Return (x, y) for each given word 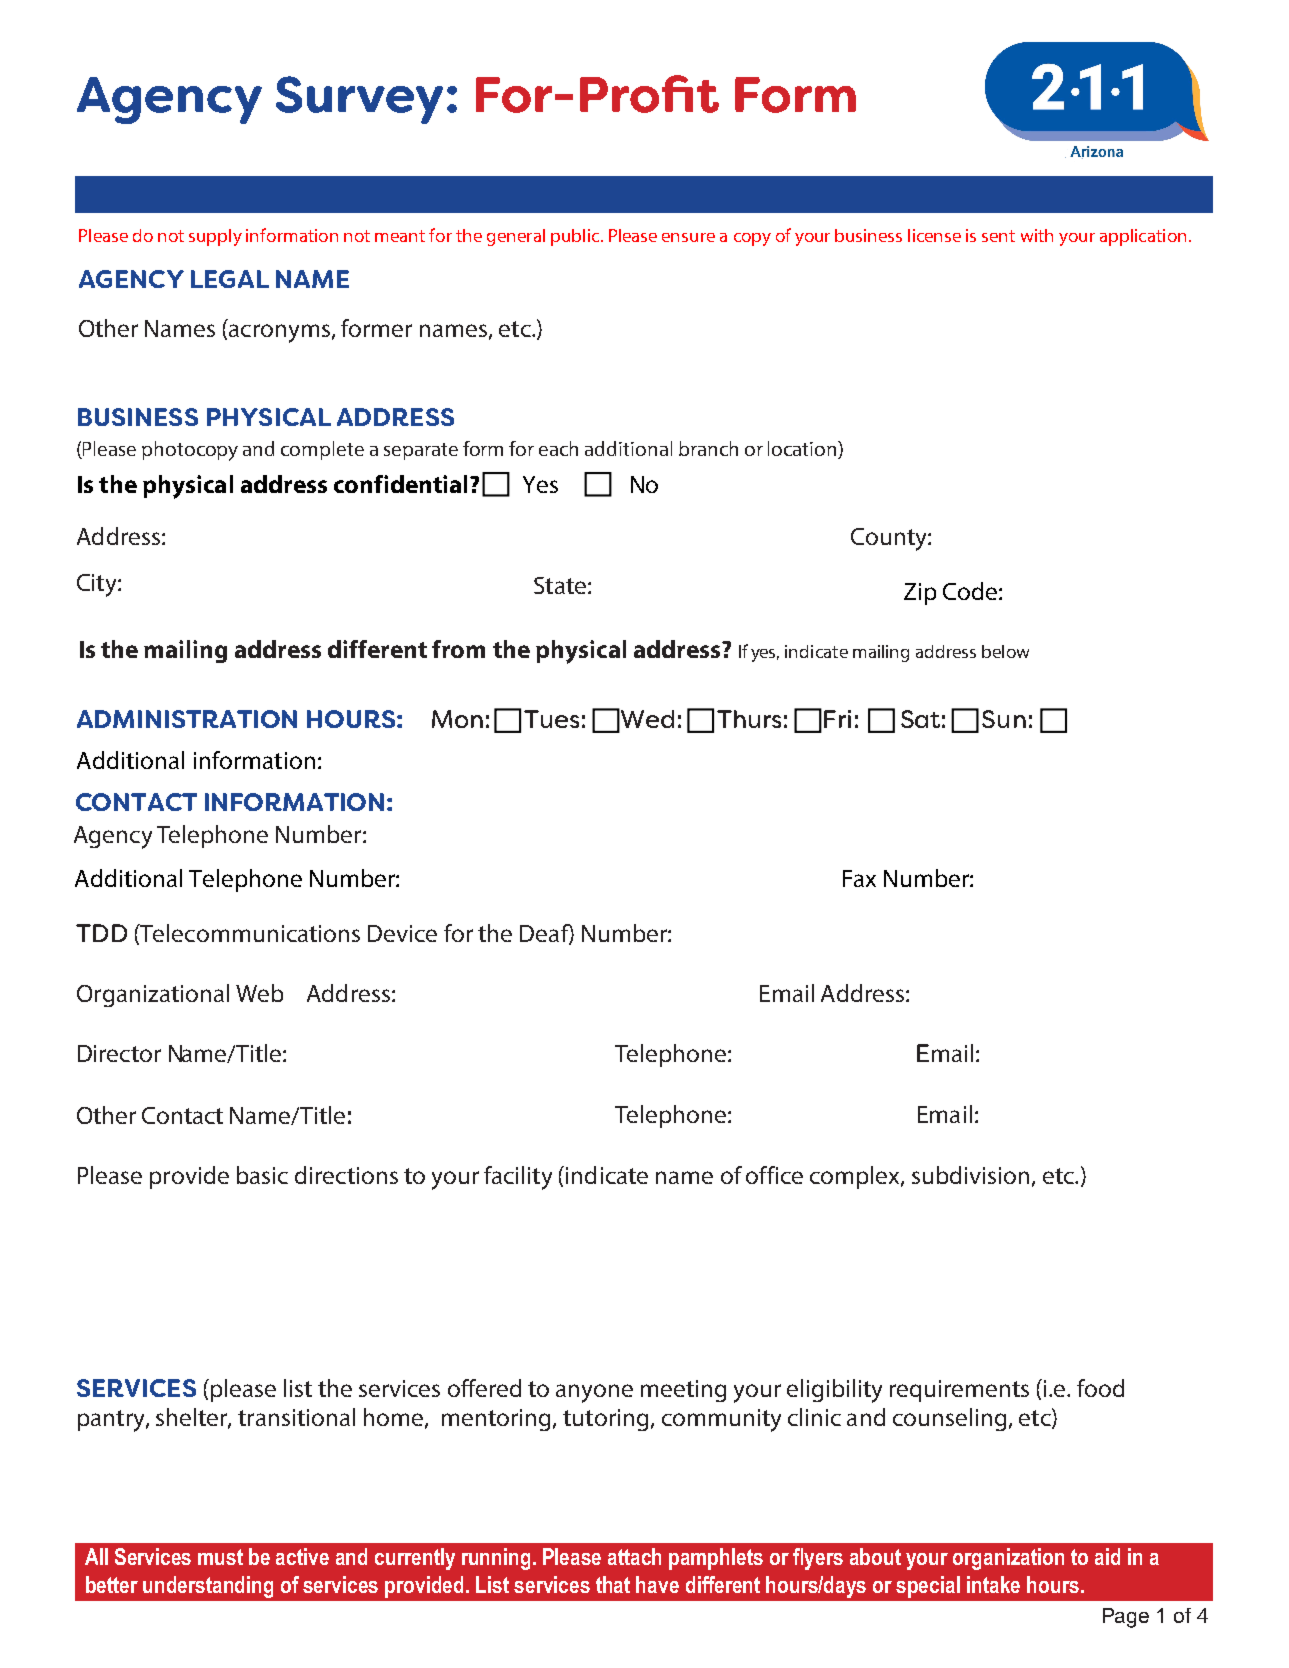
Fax (859, 878)
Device (402, 933)
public (576, 237)
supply (215, 237)
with (1037, 235)
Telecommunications (249, 934)
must (220, 1557)
